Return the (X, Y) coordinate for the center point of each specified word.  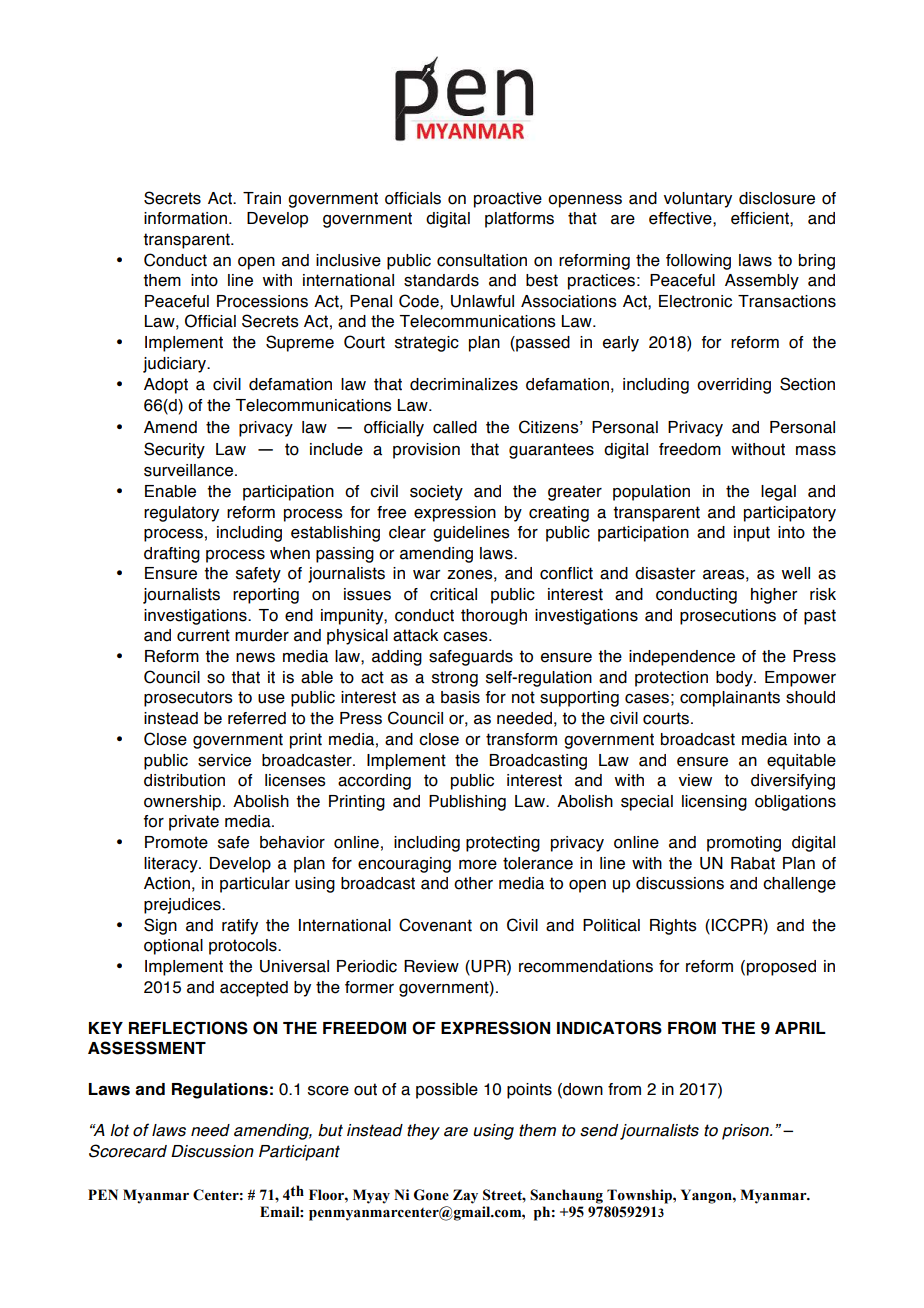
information (185, 218)
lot (119, 1130)
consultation (482, 260)
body (735, 679)
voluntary (698, 200)
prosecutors (188, 699)
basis (460, 697)
